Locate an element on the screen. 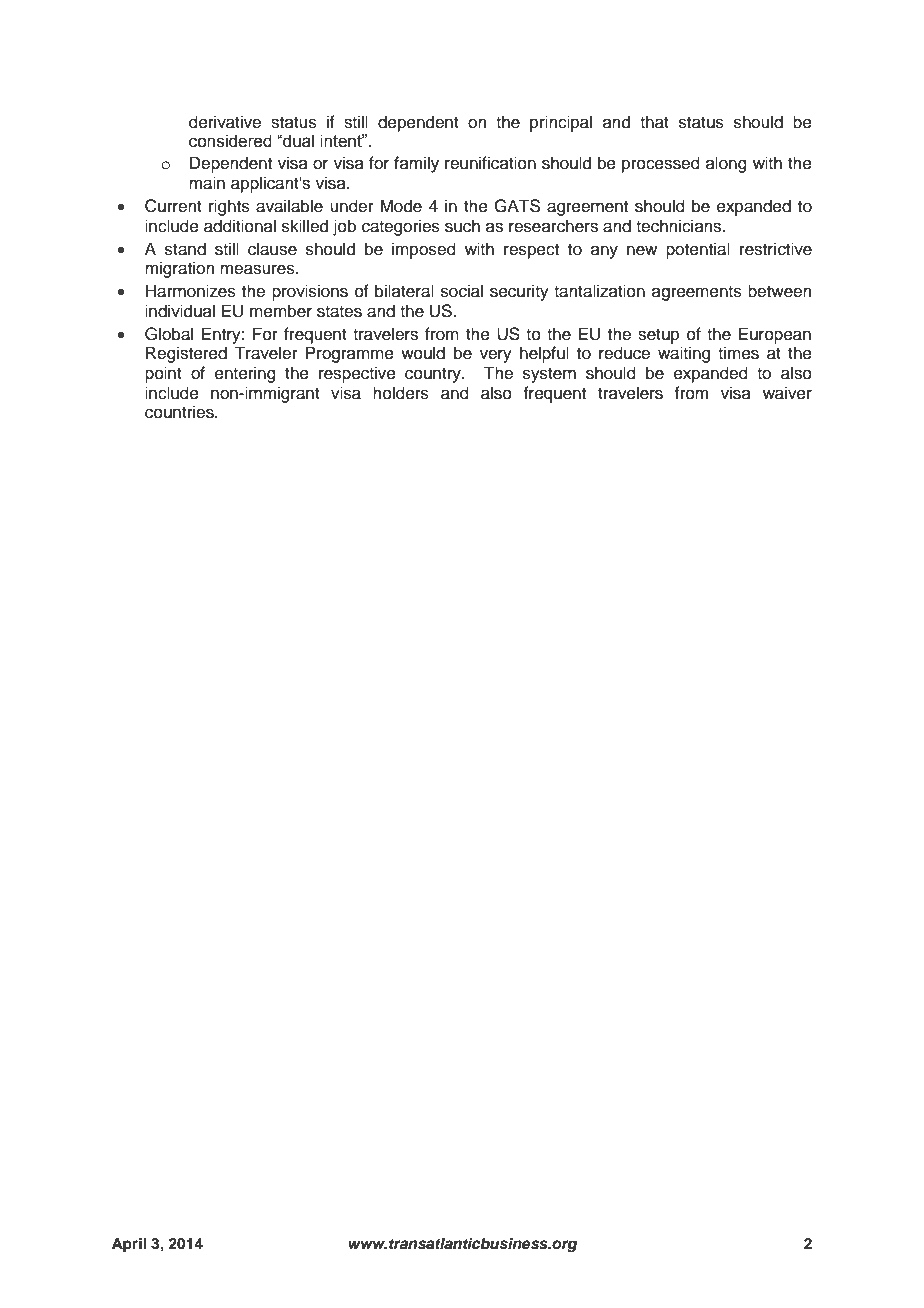 This screenshot has height=1308, width=924. countries is located at coordinates (180, 412).
